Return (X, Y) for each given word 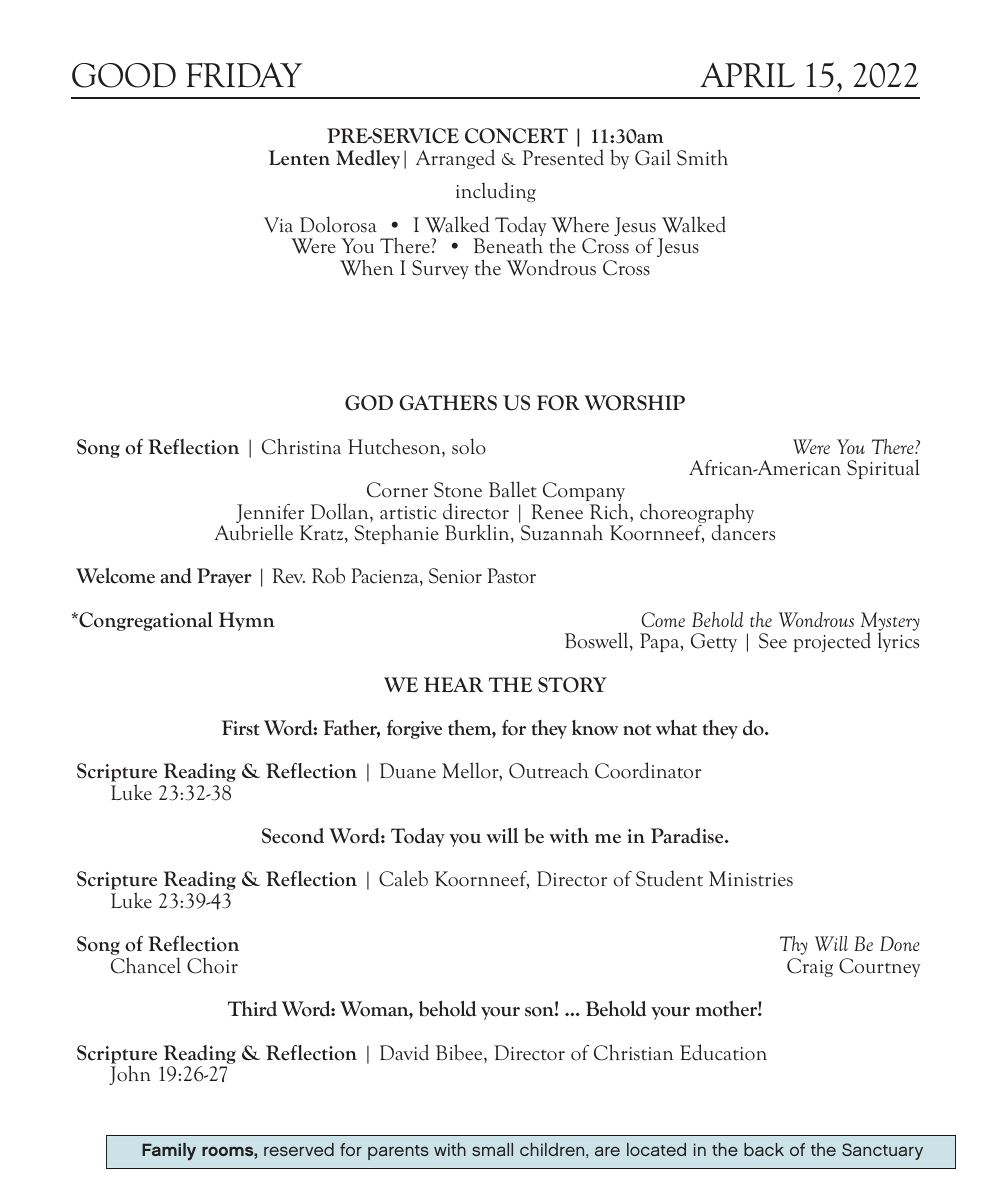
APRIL (747, 75)
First (241, 728)
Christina (301, 446)
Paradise (688, 836)
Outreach (548, 770)
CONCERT (516, 136)
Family (169, 1151)
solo (469, 446)
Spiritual (883, 469)
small (492, 1149)
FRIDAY (244, 75)
